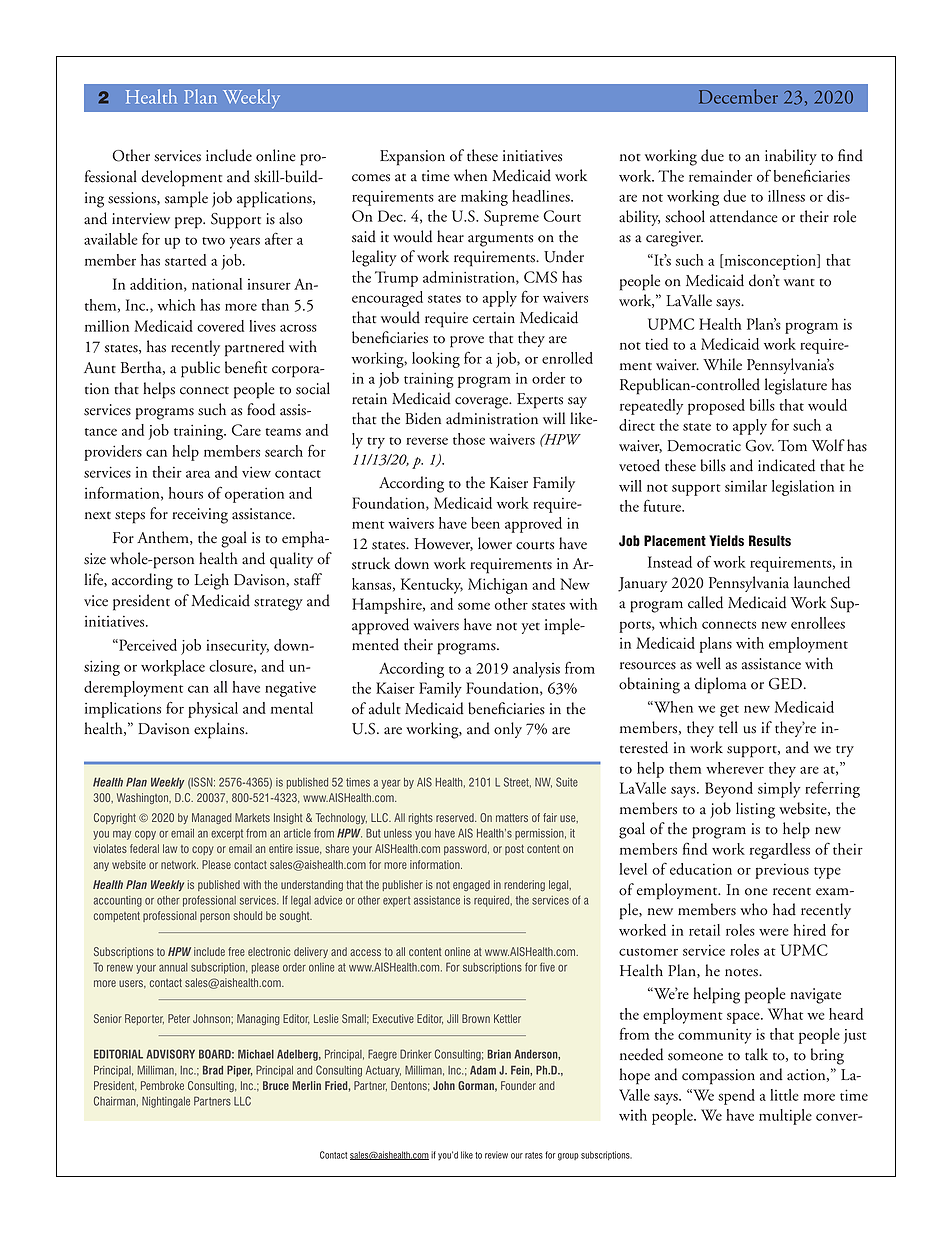 The width and height of the screenshot is (952, 1233). Describe the element at coordinates (818, 623) in the screenshot. I see `enrollees` at that location.
